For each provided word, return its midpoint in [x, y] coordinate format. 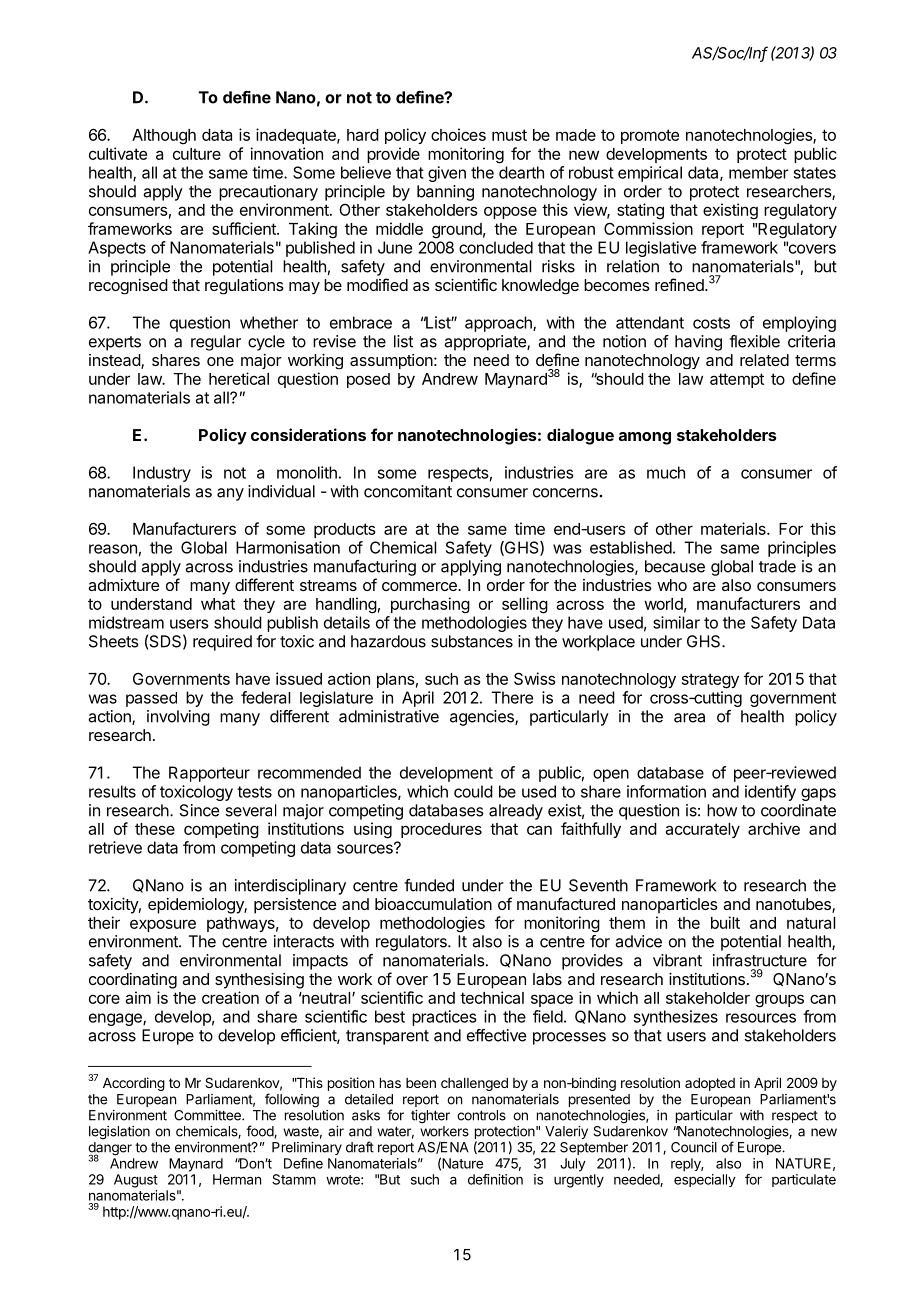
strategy [710, 681]
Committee [208, 1115]
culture [197, 154]
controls [481, 1115]
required [222, 643]
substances [472, 641]
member [759, 172]
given [447, 174]
